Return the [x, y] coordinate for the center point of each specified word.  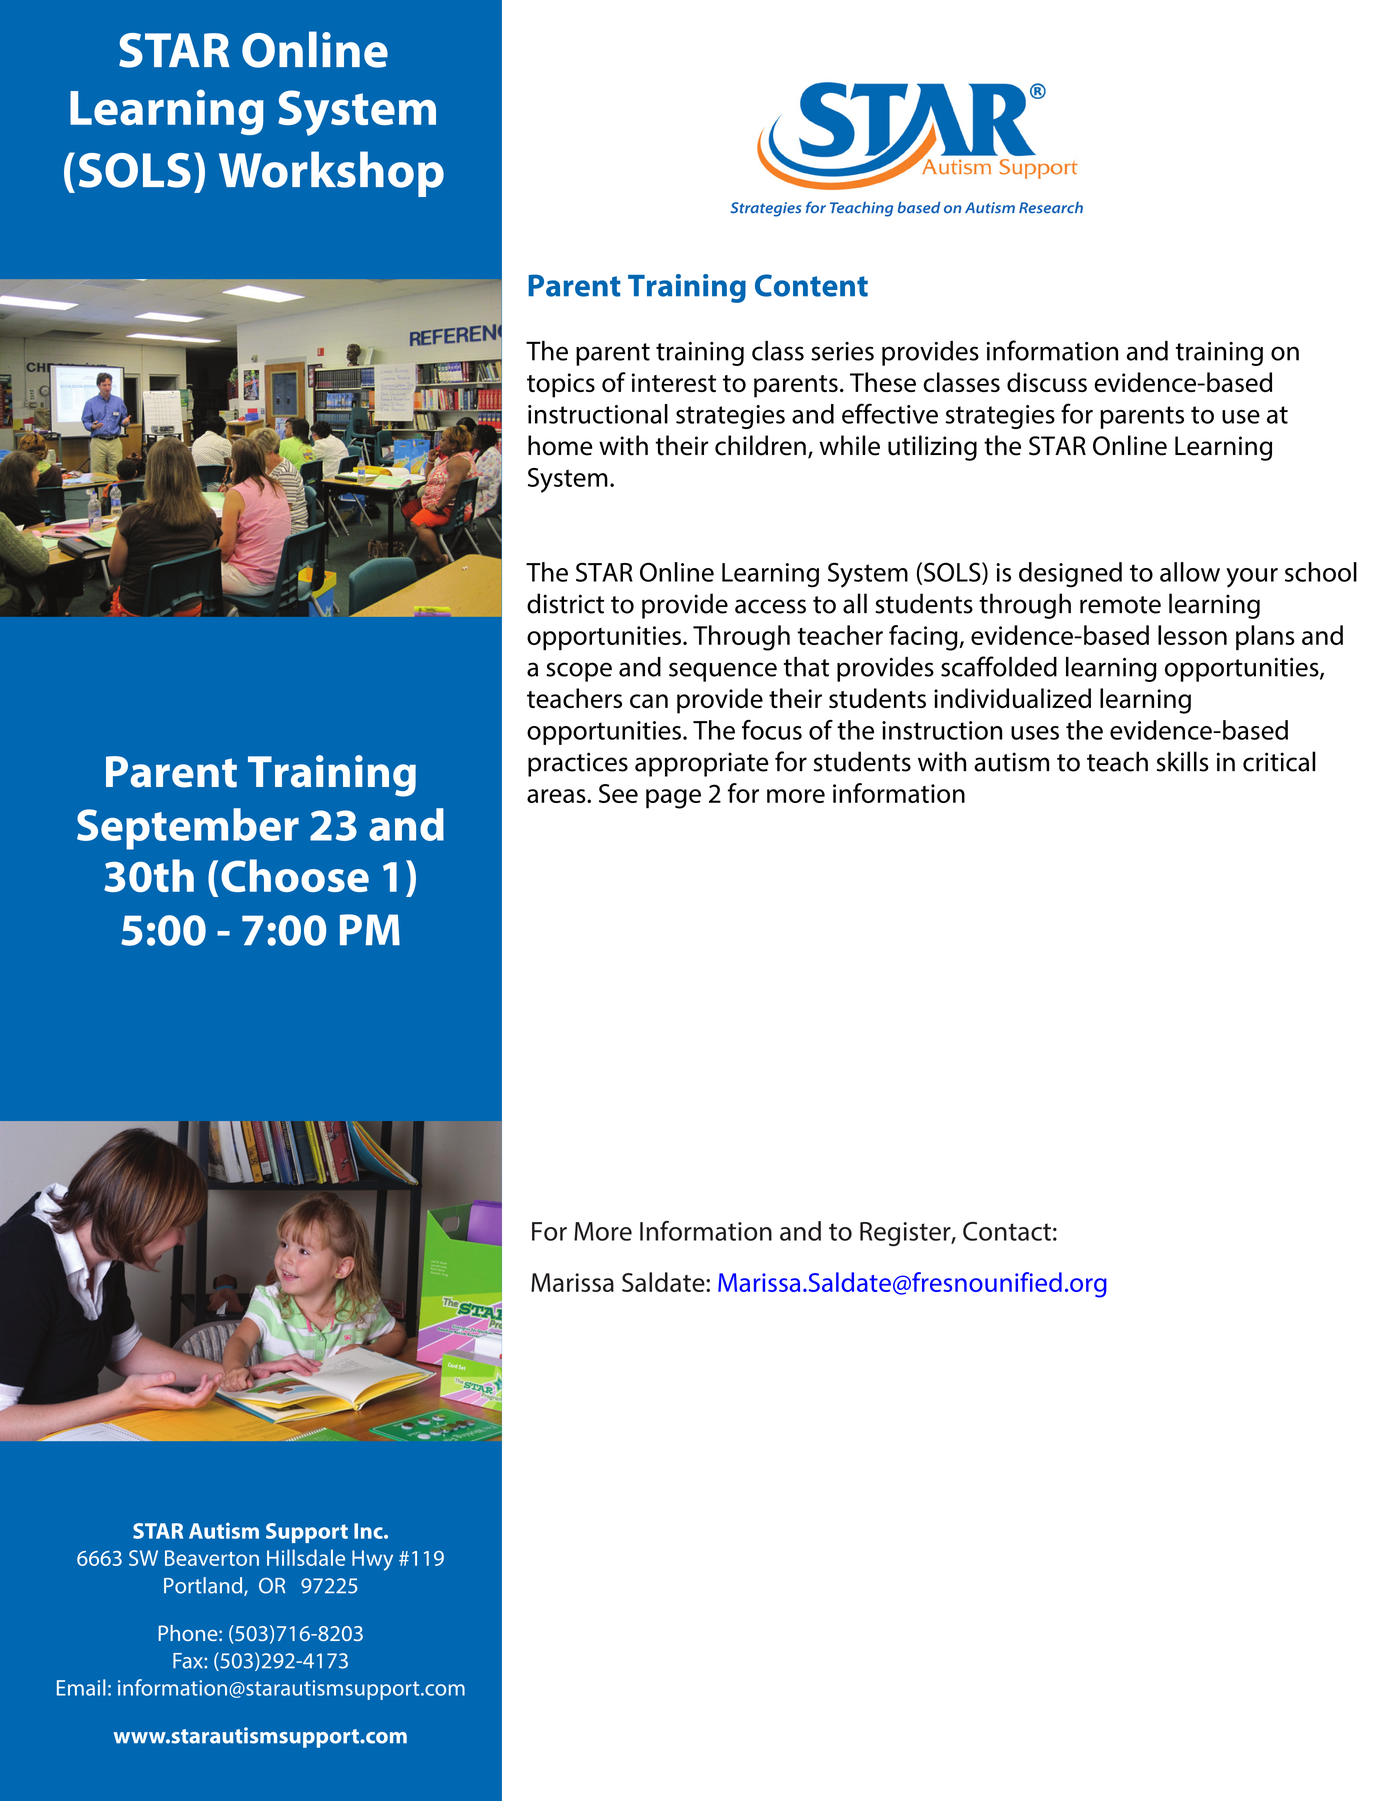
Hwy [372, 1560]
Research [1051, 207]
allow [1190, 572]
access [770, 606]
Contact [1007, 1231]
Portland [204, 1586]
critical [1279, 761]
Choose [295, 875]
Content [811, 285]
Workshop [331, 174]
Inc [369, 1531]
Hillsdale [306, 1557]
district [565, 603]
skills [1183, 761]
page [673, 799]
